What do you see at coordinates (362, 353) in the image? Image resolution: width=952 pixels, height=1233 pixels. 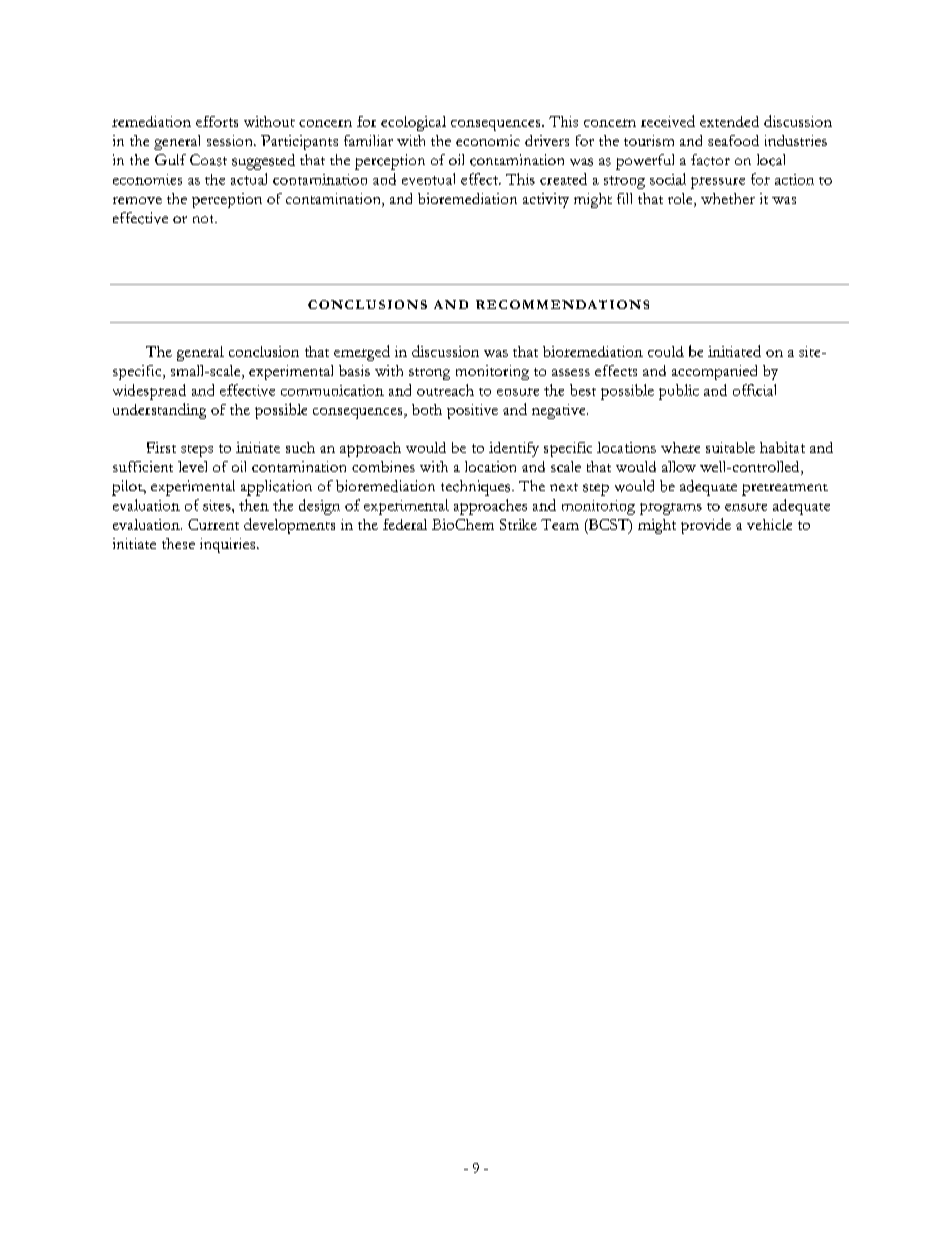 I see `emerged` at bounding box center [362, 353].
